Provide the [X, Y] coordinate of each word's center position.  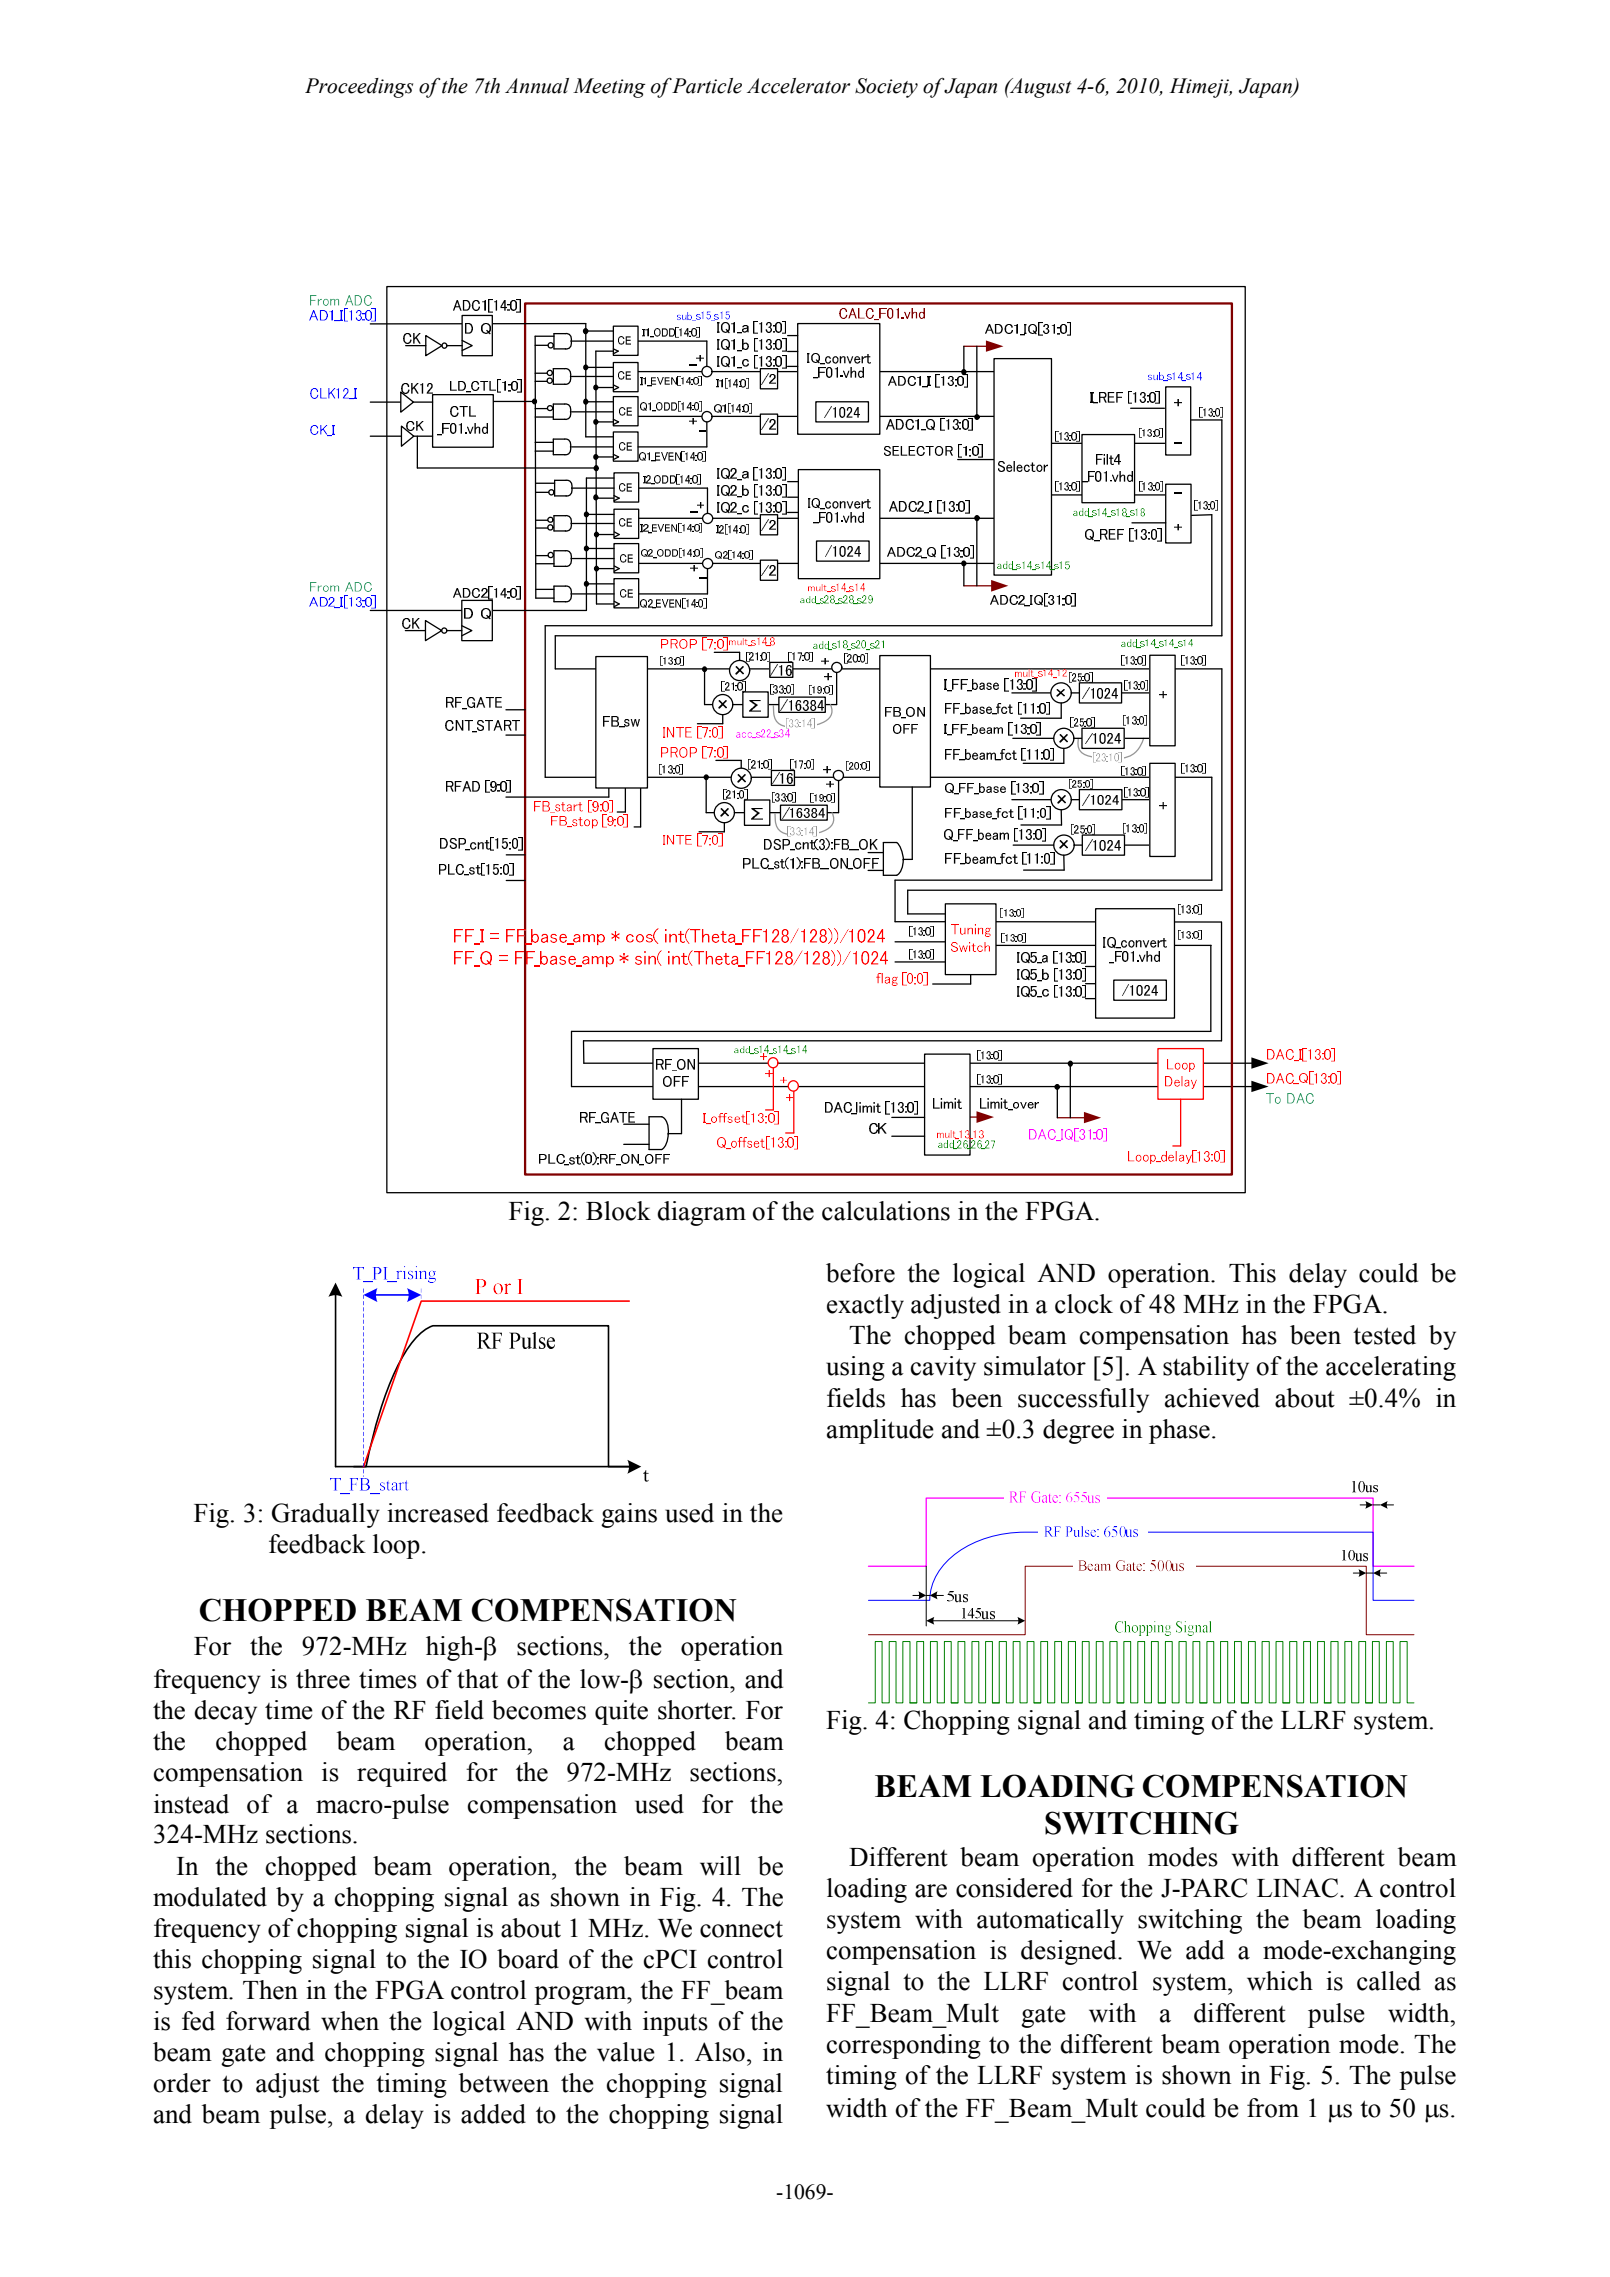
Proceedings [359, 88]
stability [1206, 1368]
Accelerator [798, 86]
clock [1084, 1304]
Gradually [326, 1515]
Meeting [609, 88]
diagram [701, 1213]
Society [886, 88]
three [323, 1679]
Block [618, 1211]
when [350, 2021]
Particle [706, 86]
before [860, 1273]
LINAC [1299, 1888]
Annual [537, 86]
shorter [696, 1710]
